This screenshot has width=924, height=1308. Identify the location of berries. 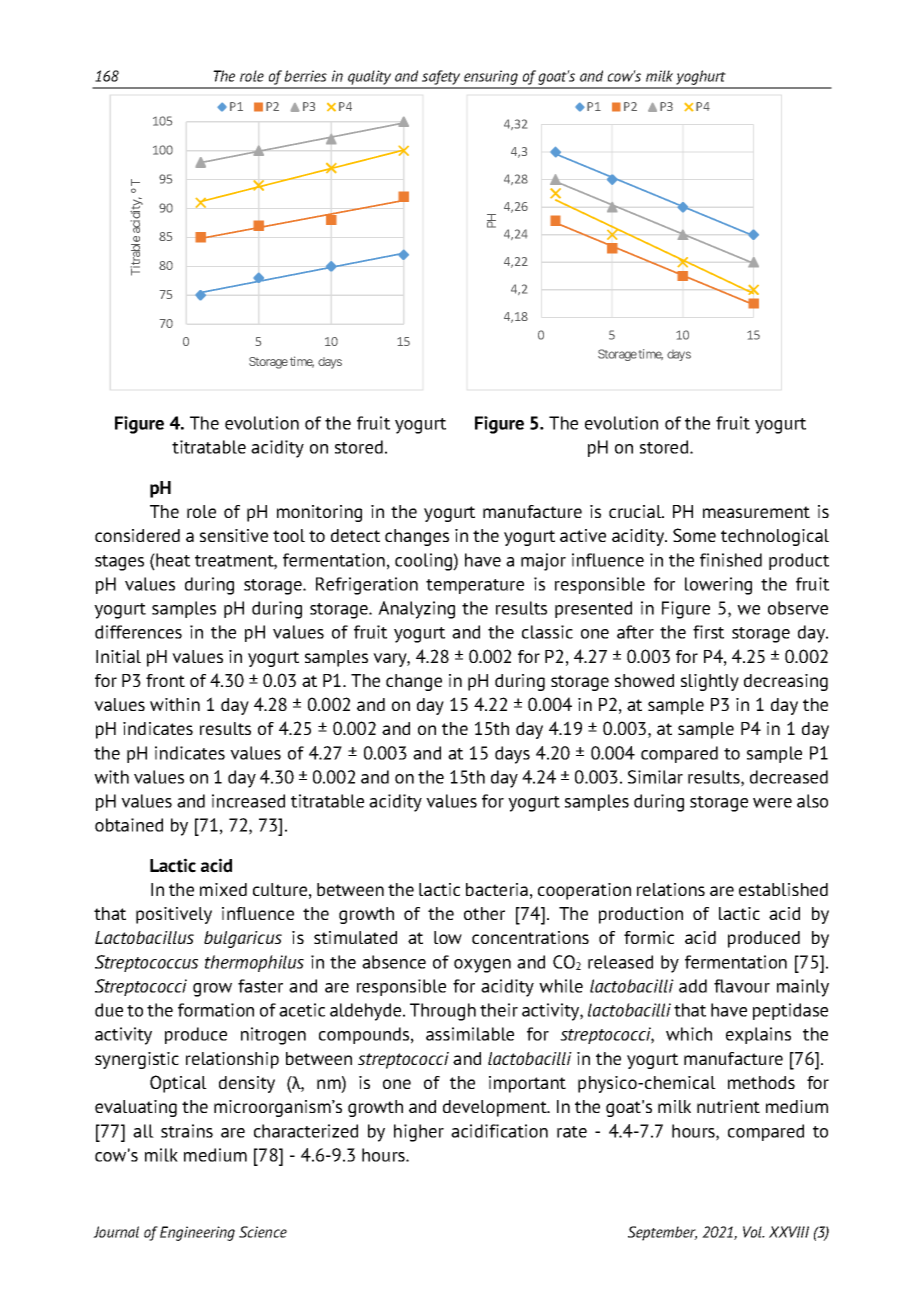
(305, 76).
